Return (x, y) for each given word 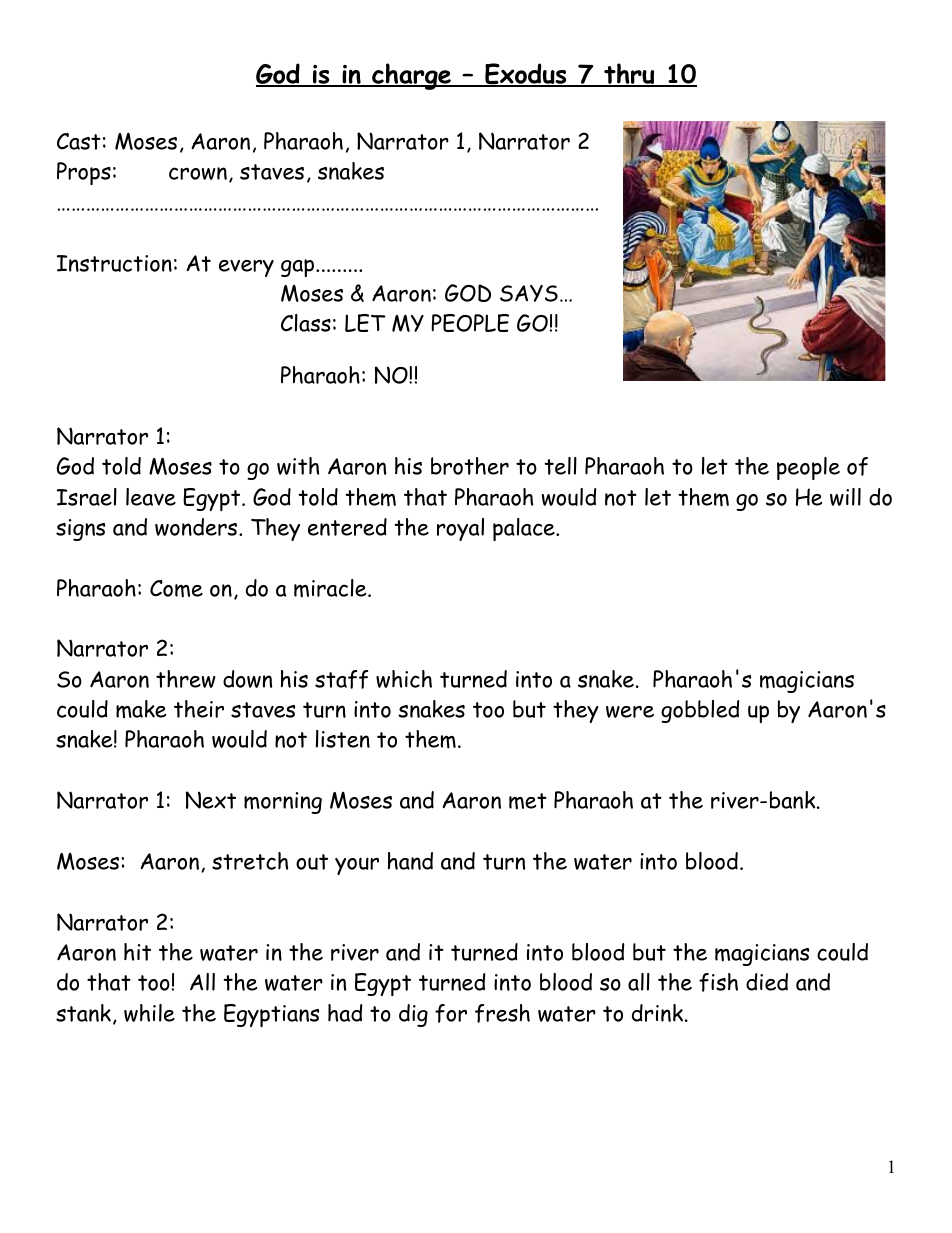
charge (411, 76)
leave (151, 497)
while (149, 1013)
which (404, 679)
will (845, 497)
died (767, 982)
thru (629, 75)
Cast (79, 141)
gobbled (700, 711)
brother (470, 466)
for (451, 1013)
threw (186, 679)
